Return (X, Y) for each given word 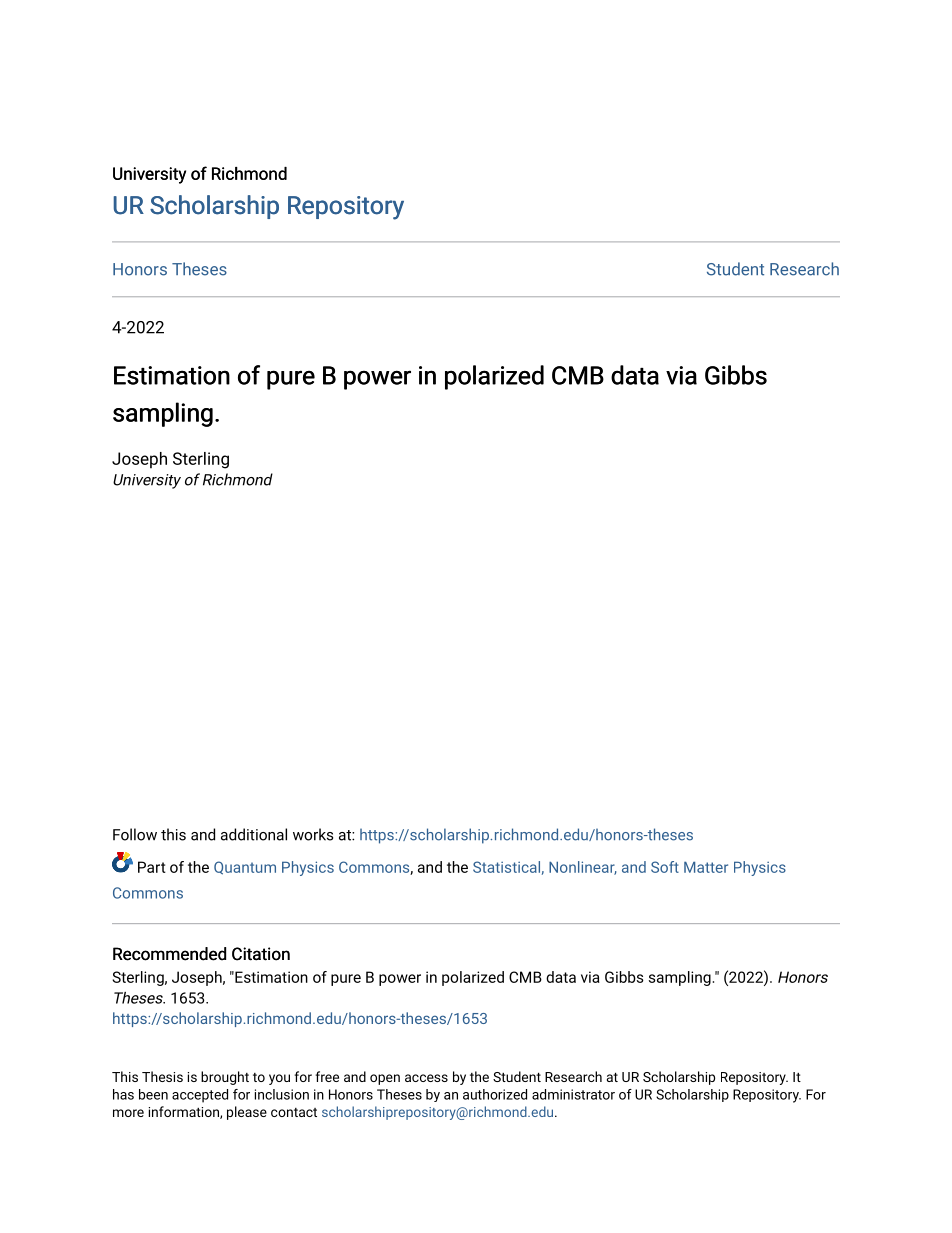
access (426, 1078)
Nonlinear (583, 868)
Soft (665, 867)
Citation (261, 954)
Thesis (162, 1076)
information (185, 1112)
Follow (135, 834)
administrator (573, 1094)
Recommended (169, 954)
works (313, 834)
